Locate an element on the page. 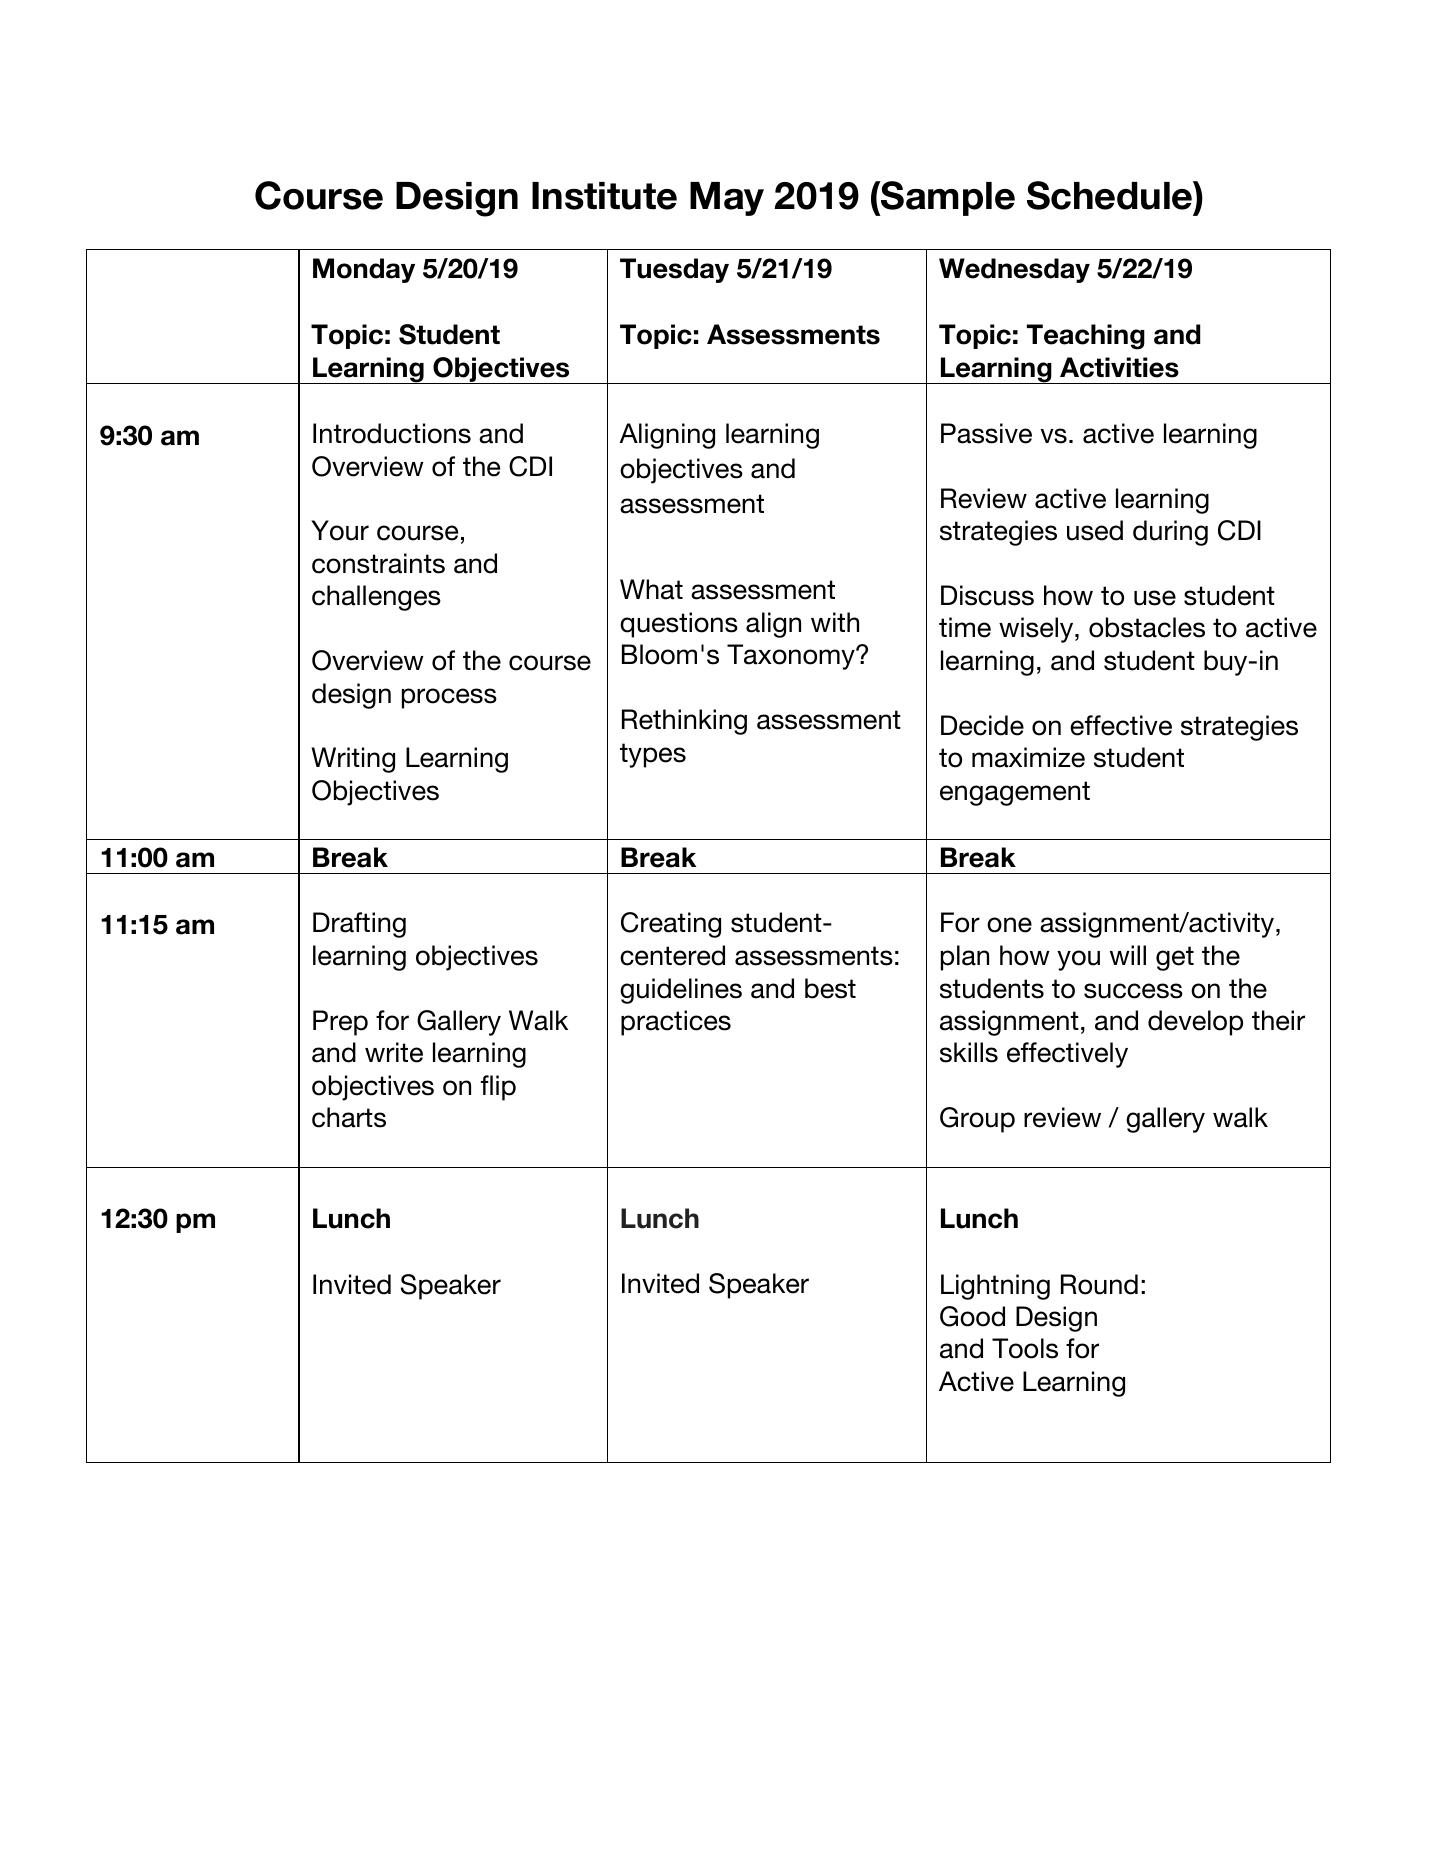 The height and width of the image is (1872, 1446). charts is located at coordinates (349, 1117).
